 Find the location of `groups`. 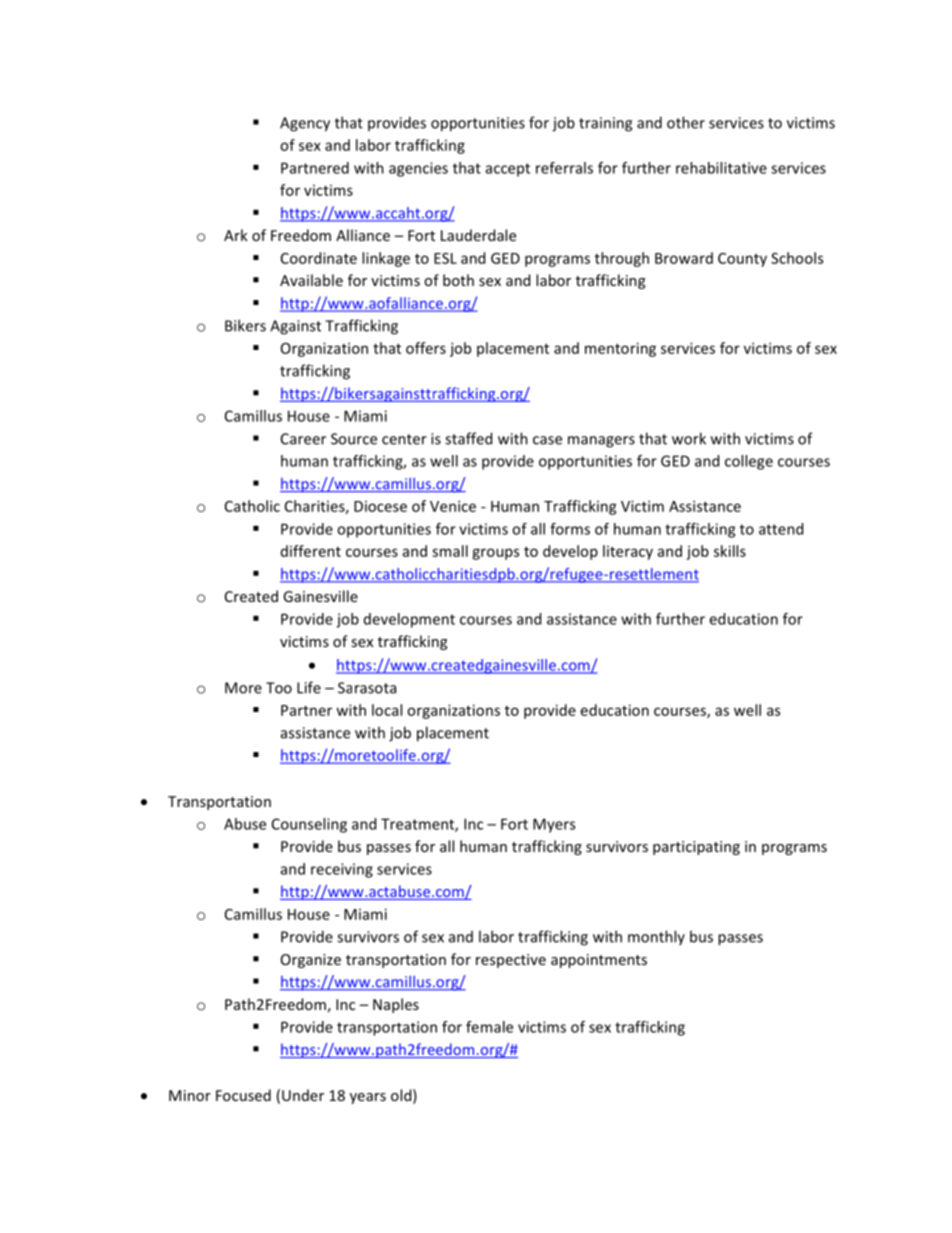

groups is located at coordinates (495, 554).
